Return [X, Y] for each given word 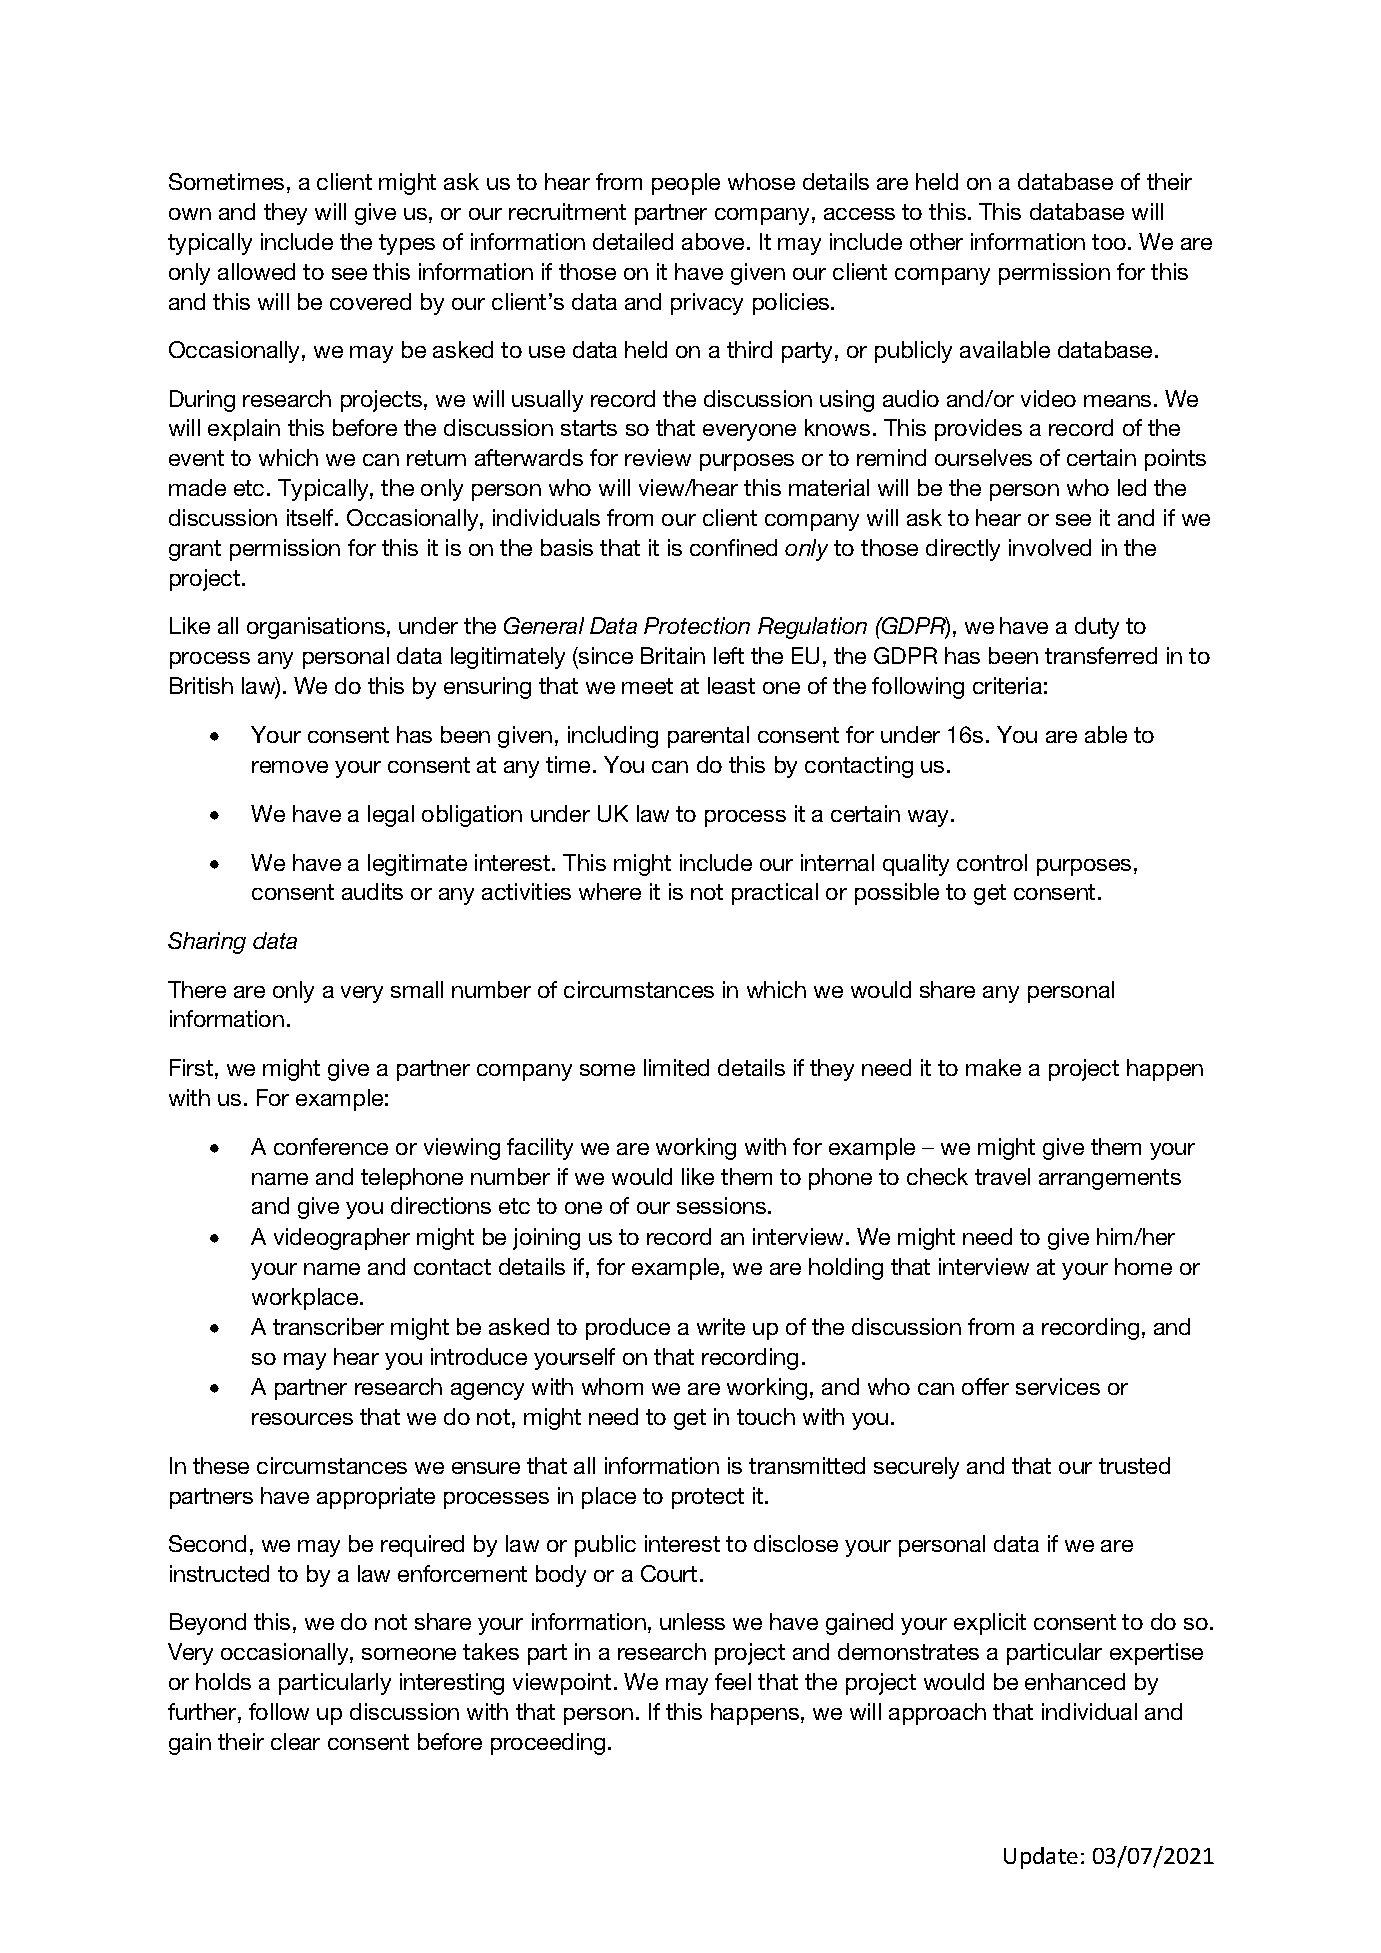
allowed [256, 271]
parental [708, 737]
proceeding [548, 1744]
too [1110, 242]
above [713, 241]
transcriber [328, 1326]
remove [290, 767]
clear [295, 1741]
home [1143, 1266]
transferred [1101, 655]
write [721, 1326]
